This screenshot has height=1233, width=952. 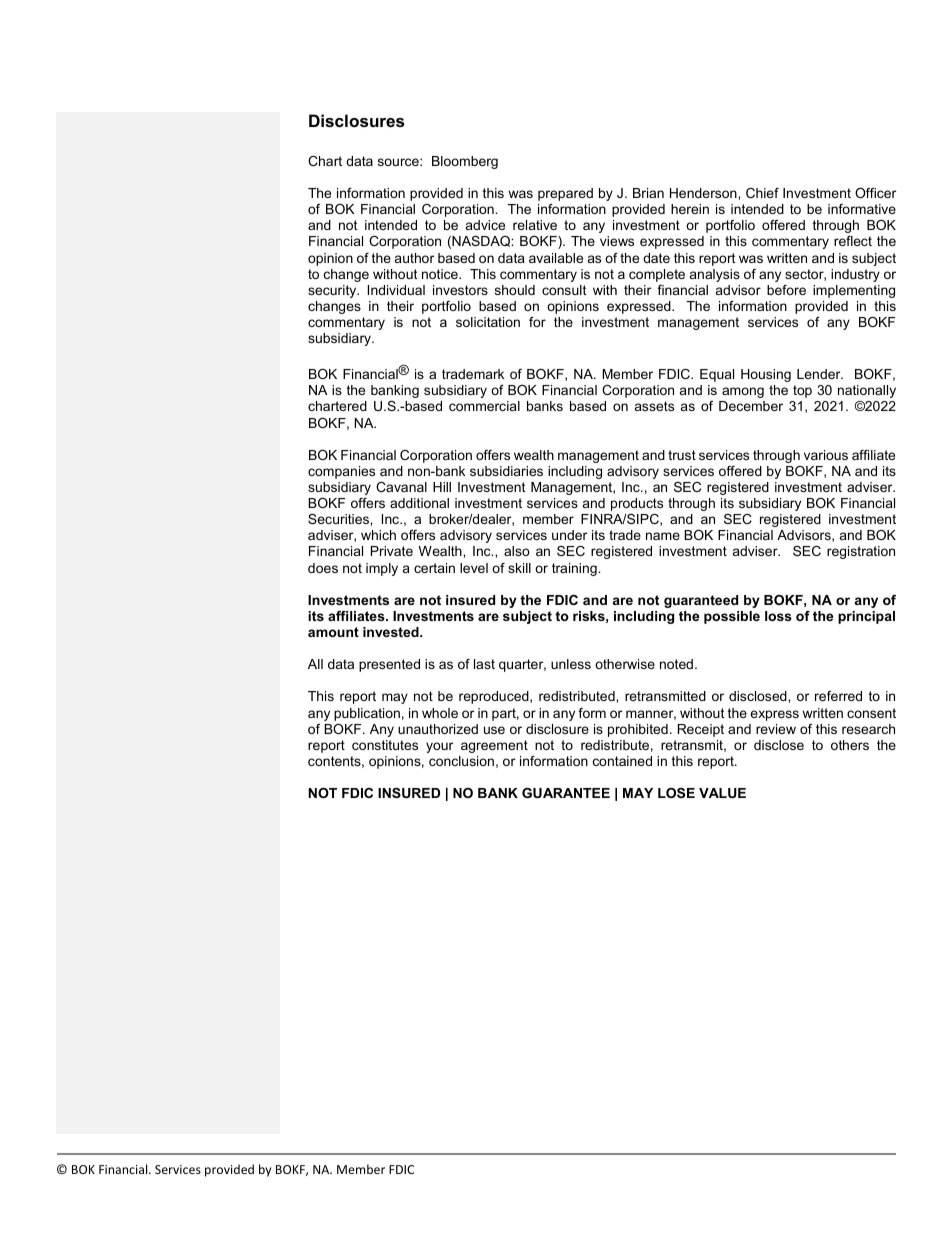 What do you see at coordinates (564, 290) in the screenshot?
I see `consult` at bounding box center [564, 290].
